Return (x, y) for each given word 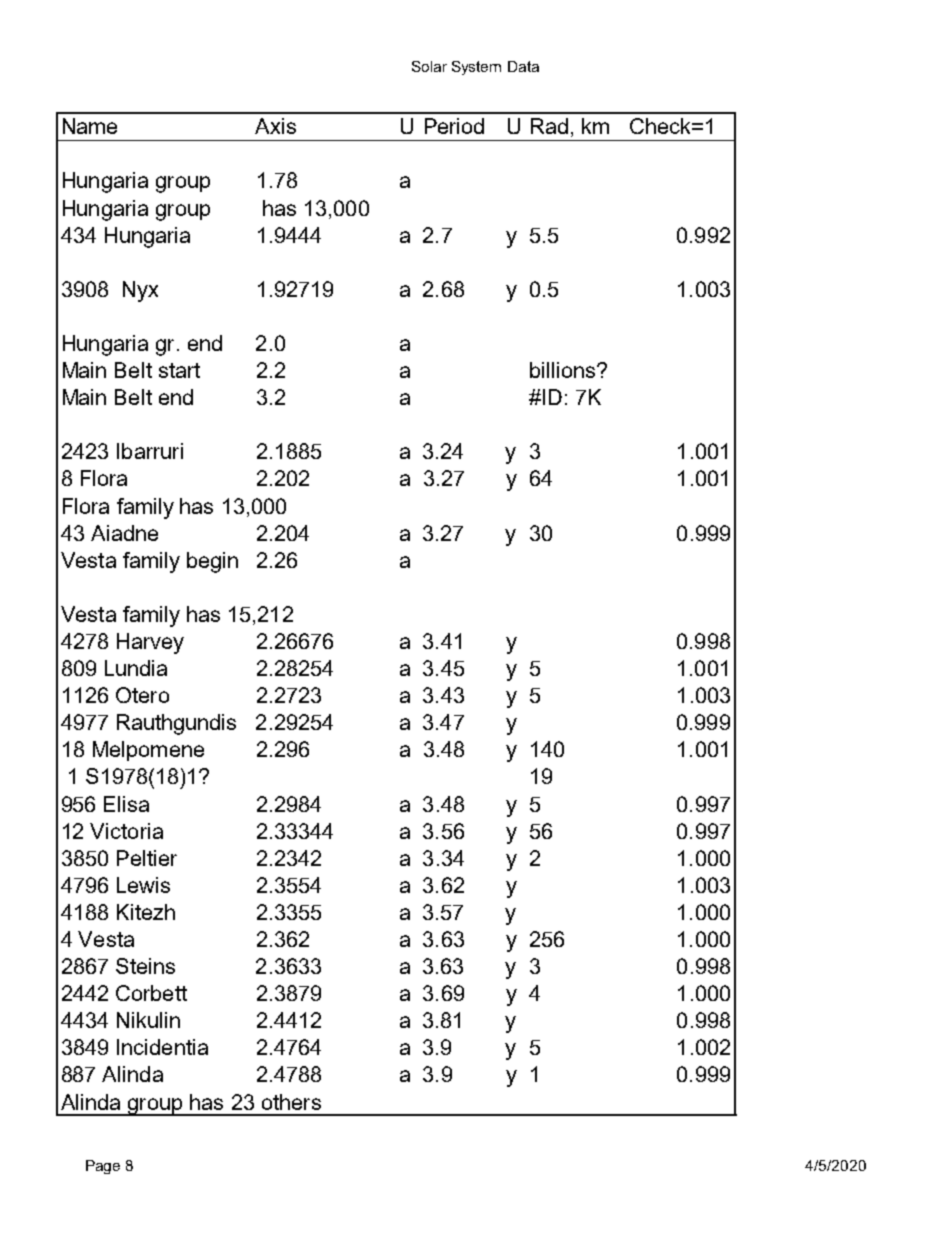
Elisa (126, 804)
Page (103, 1167)
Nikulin (148, 1020)
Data (523, 66)
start (179, 370)
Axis (275, 126)
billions (562, 370)
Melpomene (148, 751)
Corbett (151, 993)
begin (212, 562)
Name (90, 126)
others (291, 1102)
